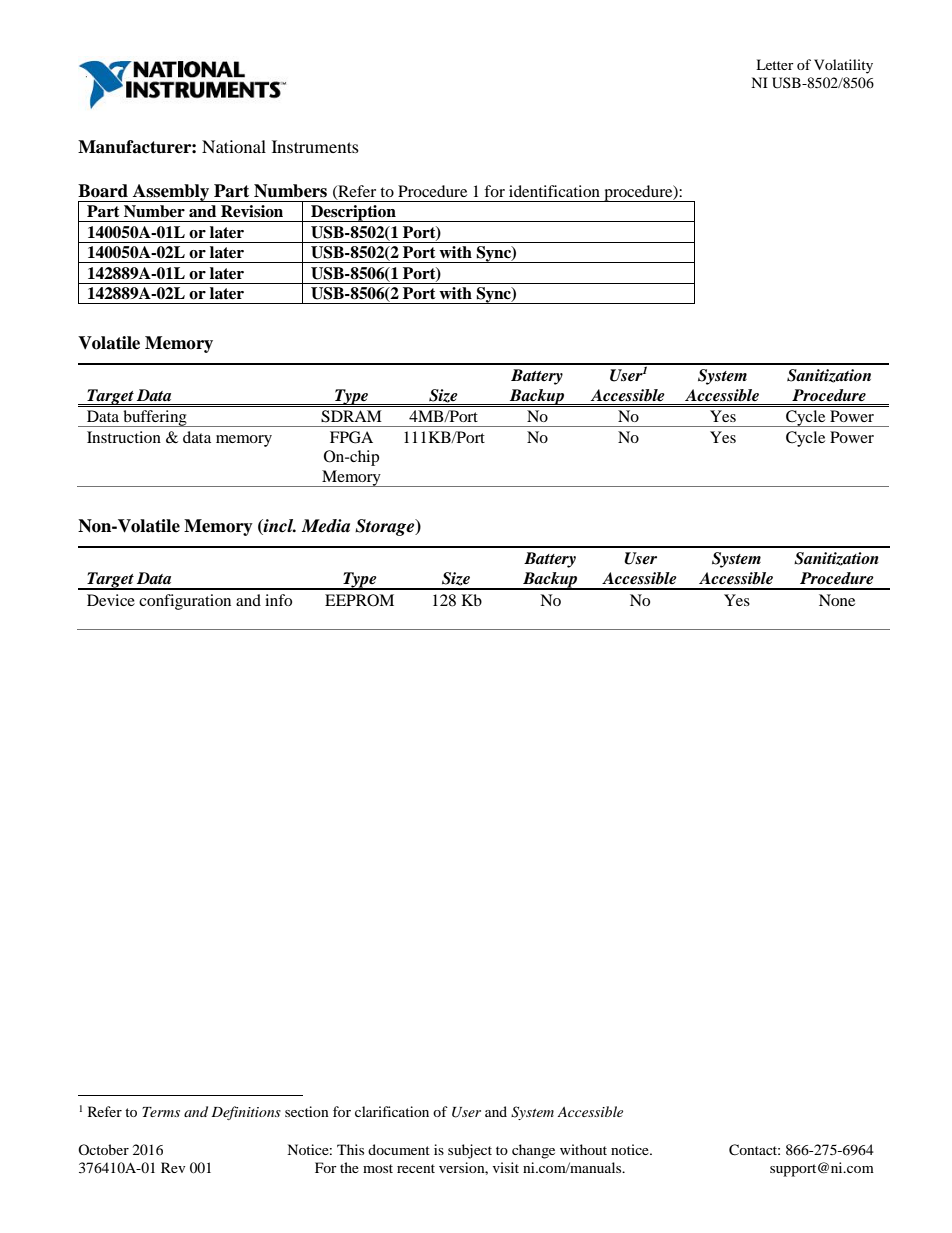 The width and height of the screenshot is (952, 1233). Describe the element at coordinates (246, 1113) in the screenshot. I see `Definitions` at that location.
